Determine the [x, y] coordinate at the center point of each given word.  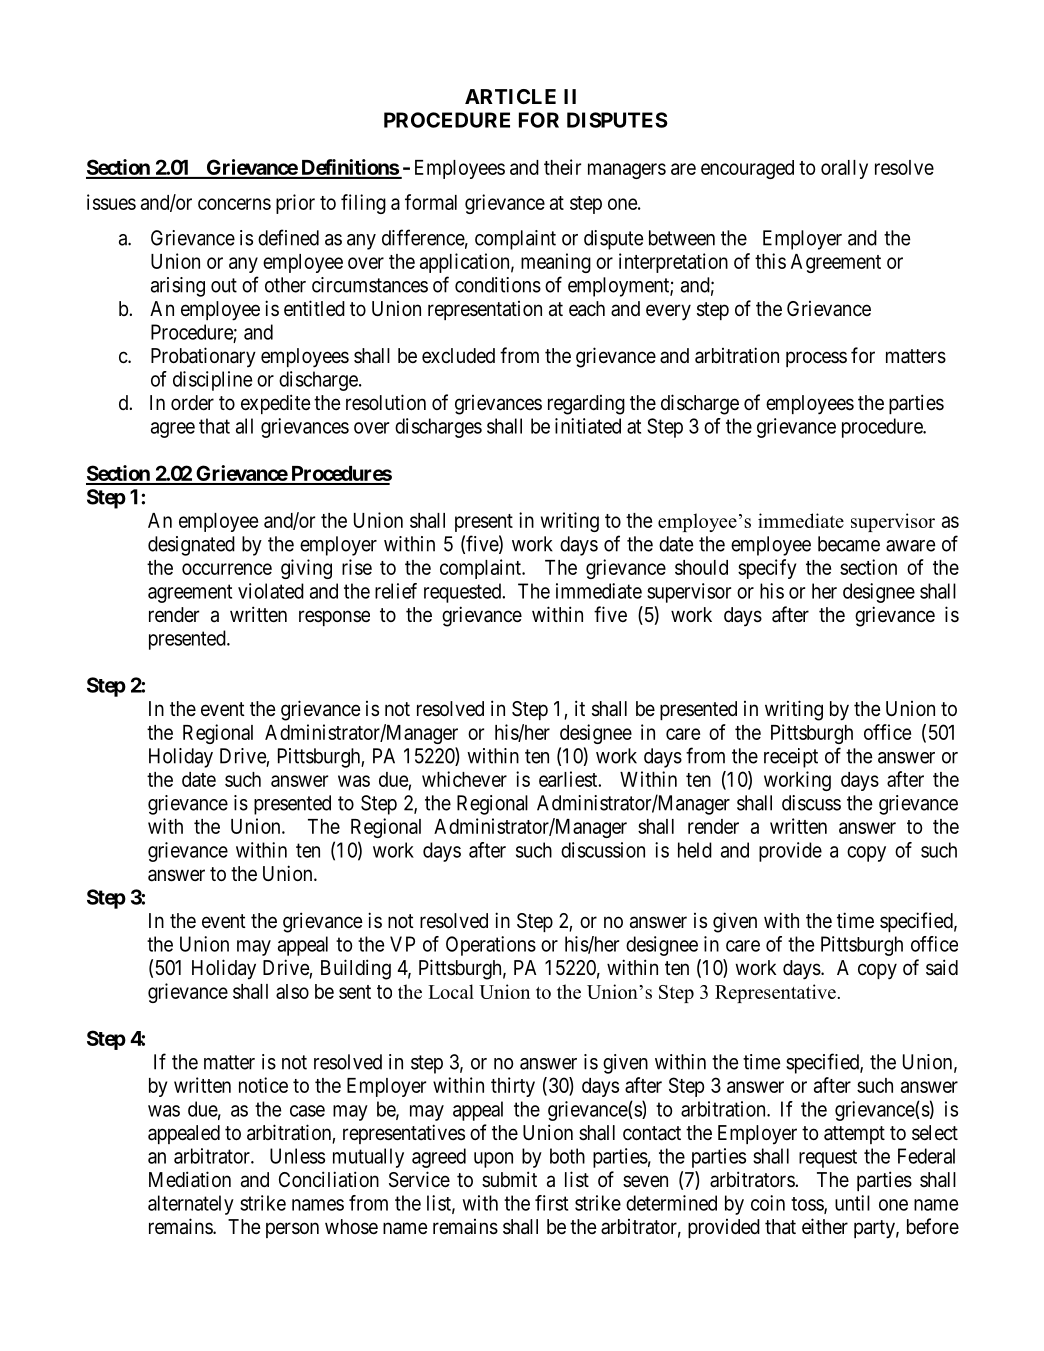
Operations [491, 946]
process [816, 359]
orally [844, 169]
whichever [464, 779]
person [292, 1230]
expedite [276, 404]
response [334, 618]
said [942, 967]
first [551, 1203]
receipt [791, 758]
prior [295, 204]
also [292, 991]
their [562, 167]
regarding [586, 405]
